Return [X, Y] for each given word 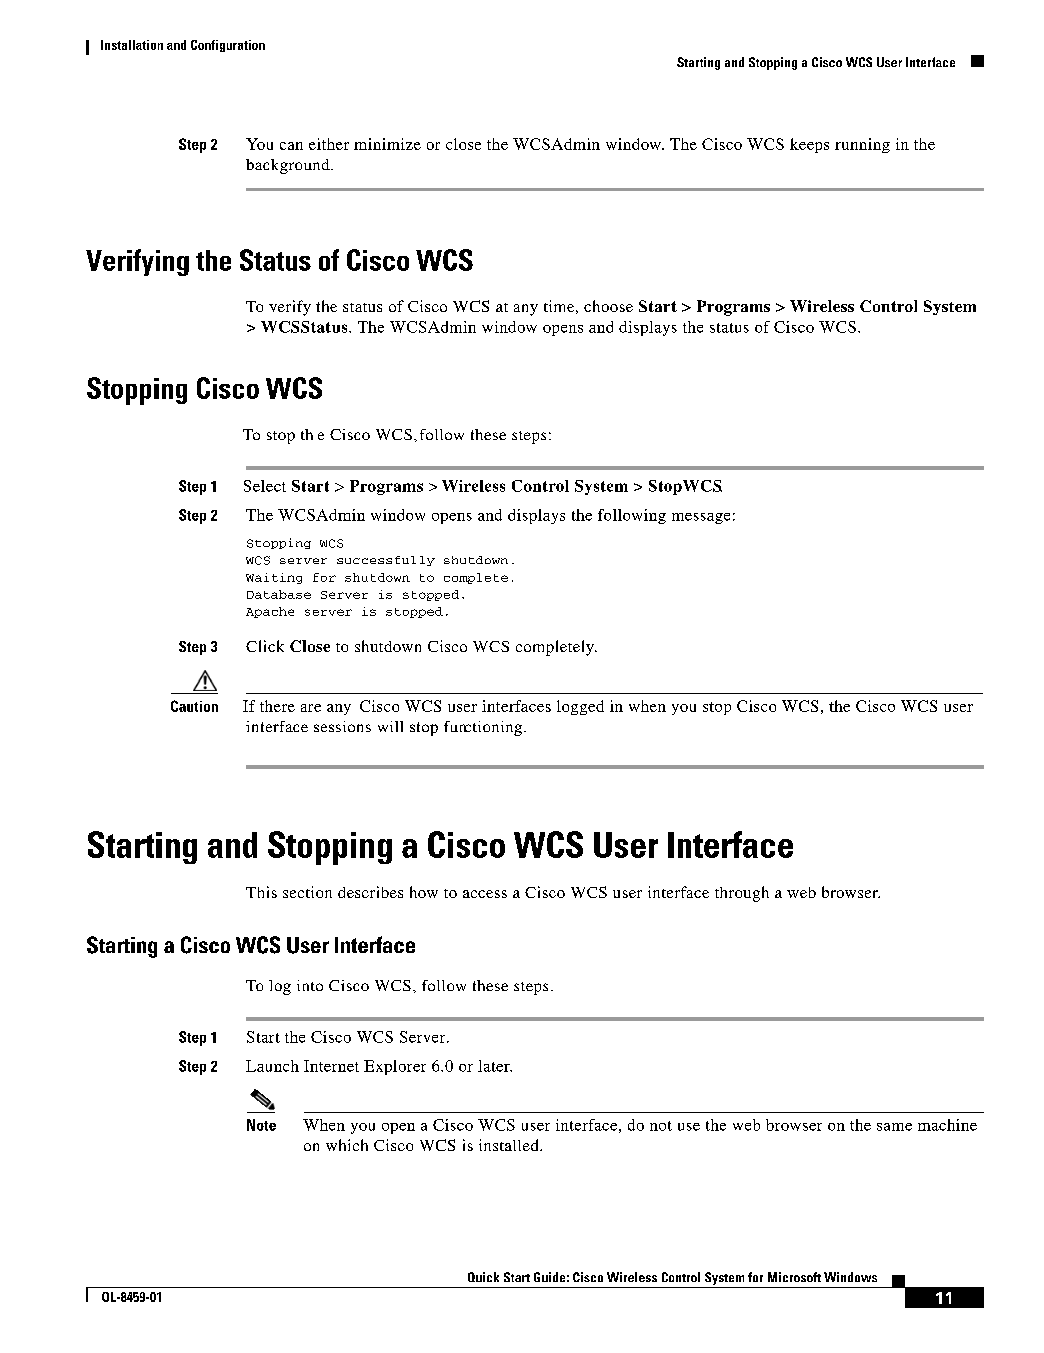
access [485, 894]
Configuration [228, 46]
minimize [387, 144]
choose [608, 306]
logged [580, 707]
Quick [483, 1277]
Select [265, 486]
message [701, 518]
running [862, 145]
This [261, 892]
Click [265, 646]
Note [261, 1125]
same [894, 1127]
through [742, 894]
